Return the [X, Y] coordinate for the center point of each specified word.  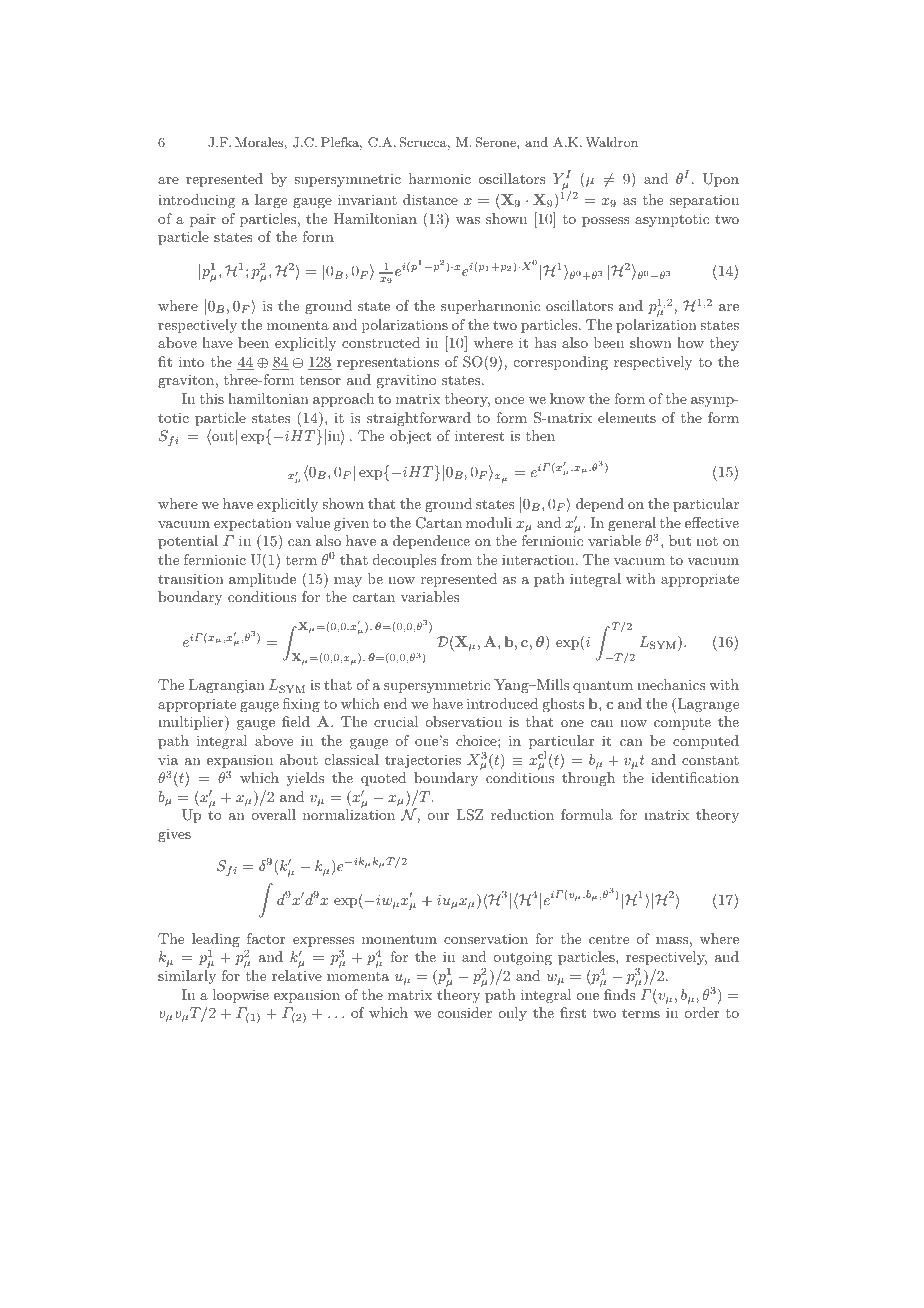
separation [704, 201]
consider [465, 1012]
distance [430, 199]
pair [203, 220]
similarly [187, 977]
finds [619, 994]
